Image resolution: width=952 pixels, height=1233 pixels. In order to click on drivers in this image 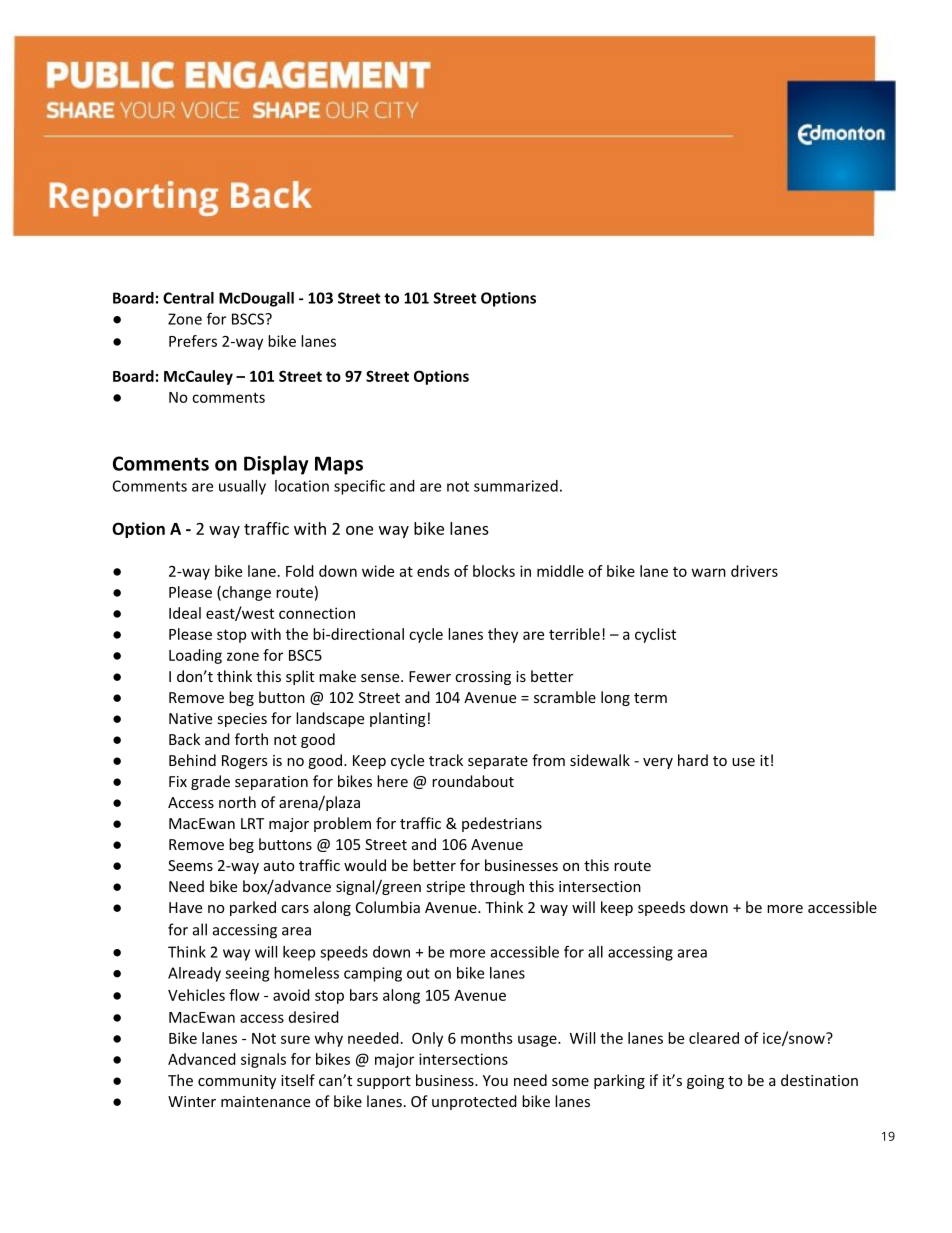, I will do `click(754, 571)`.
